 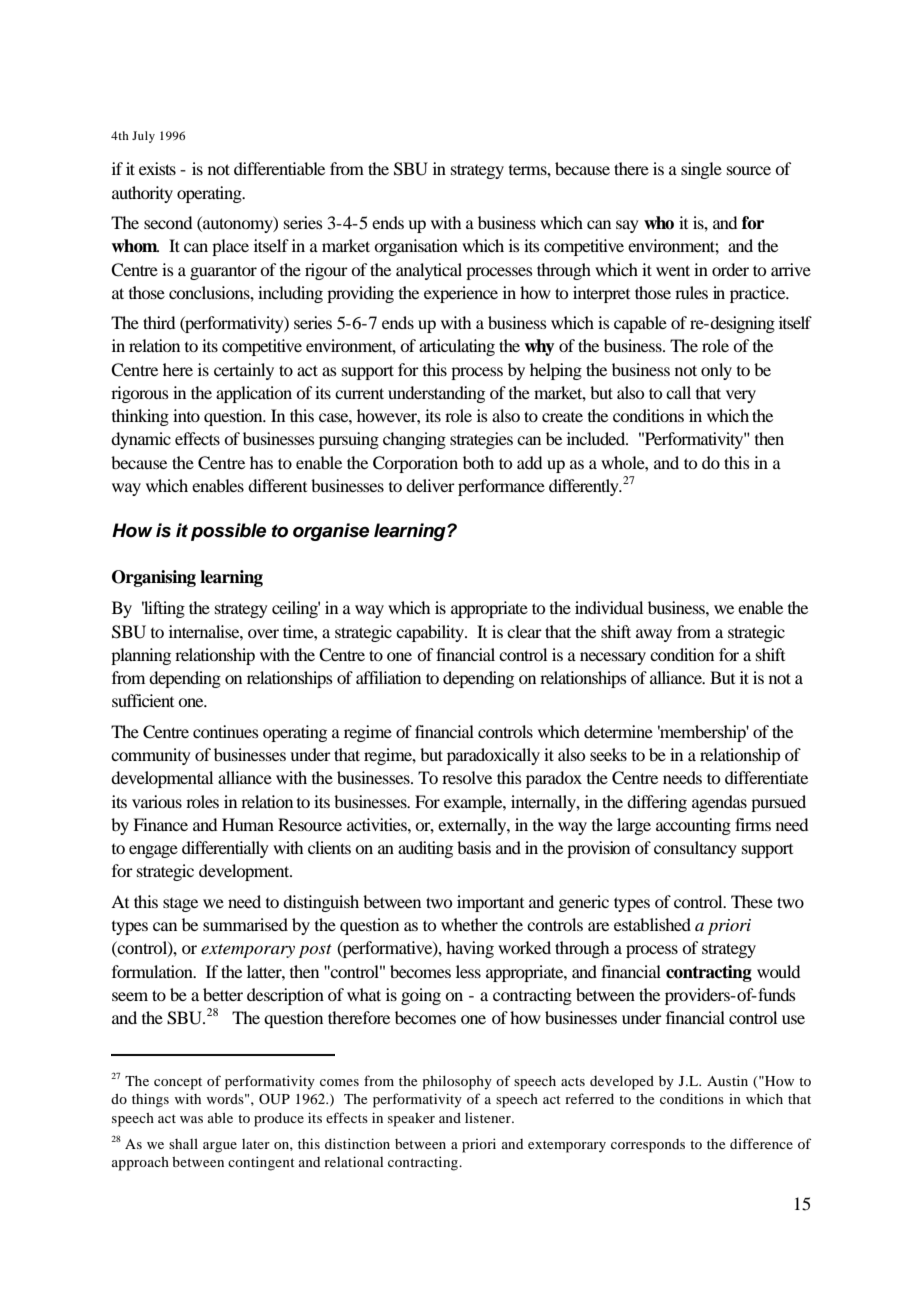 I want to click on listener, so click(x=489, y=1118).
